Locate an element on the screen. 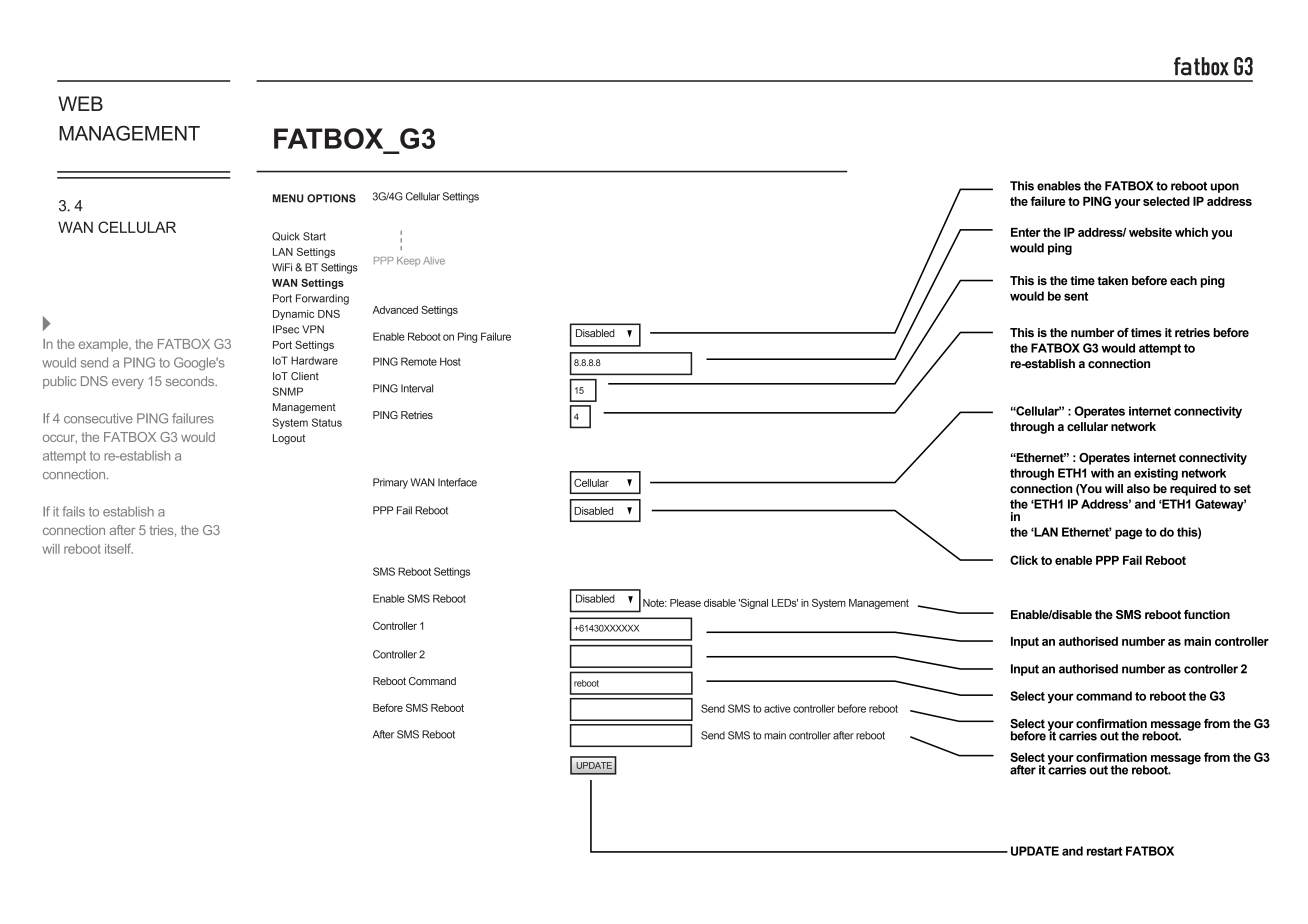  OPTIONS is located at coordinates (331, 198).
